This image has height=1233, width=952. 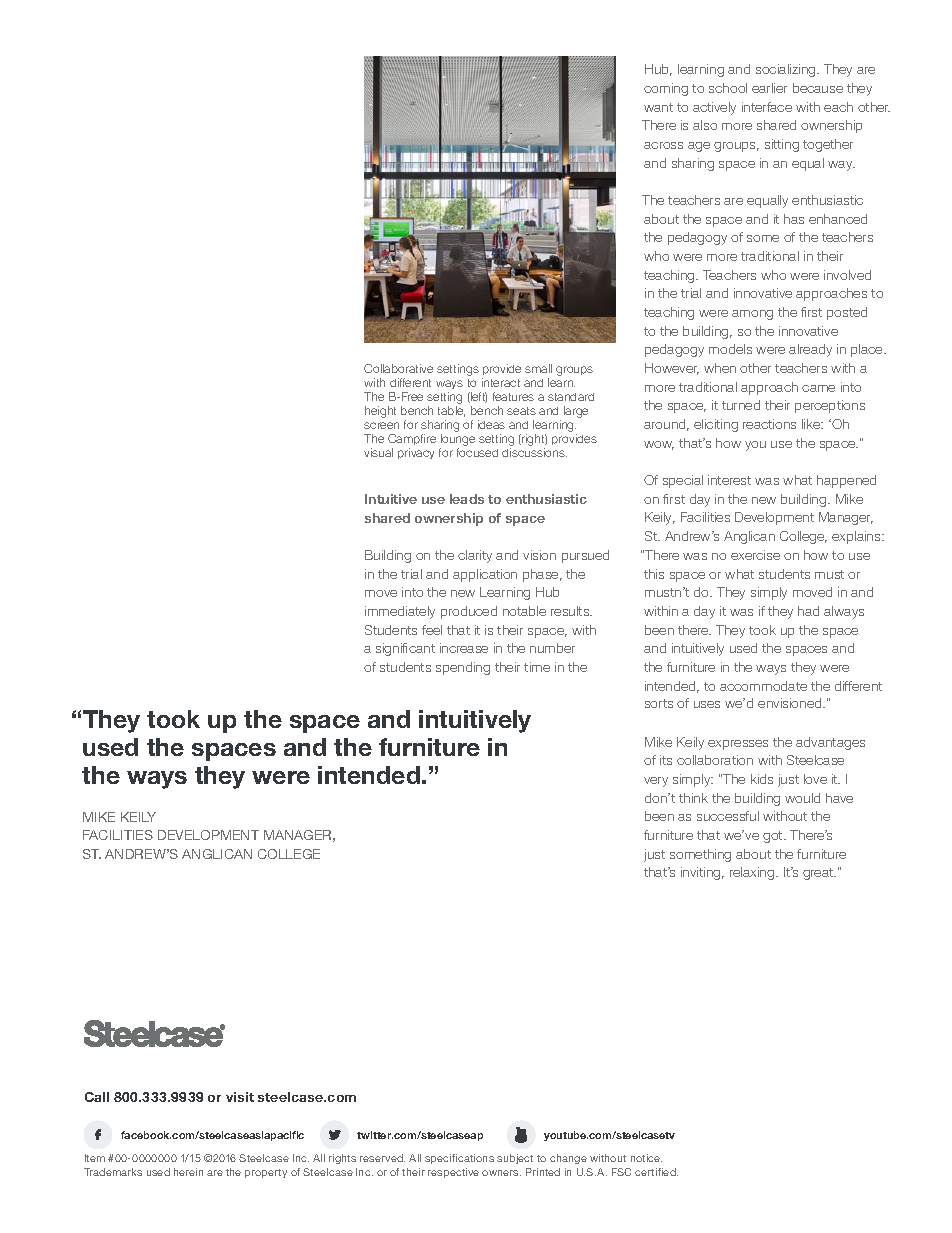 What do you see at coordinates (240, 1097) in the image?
I see `visit` at bounding box center [240, 1097].
